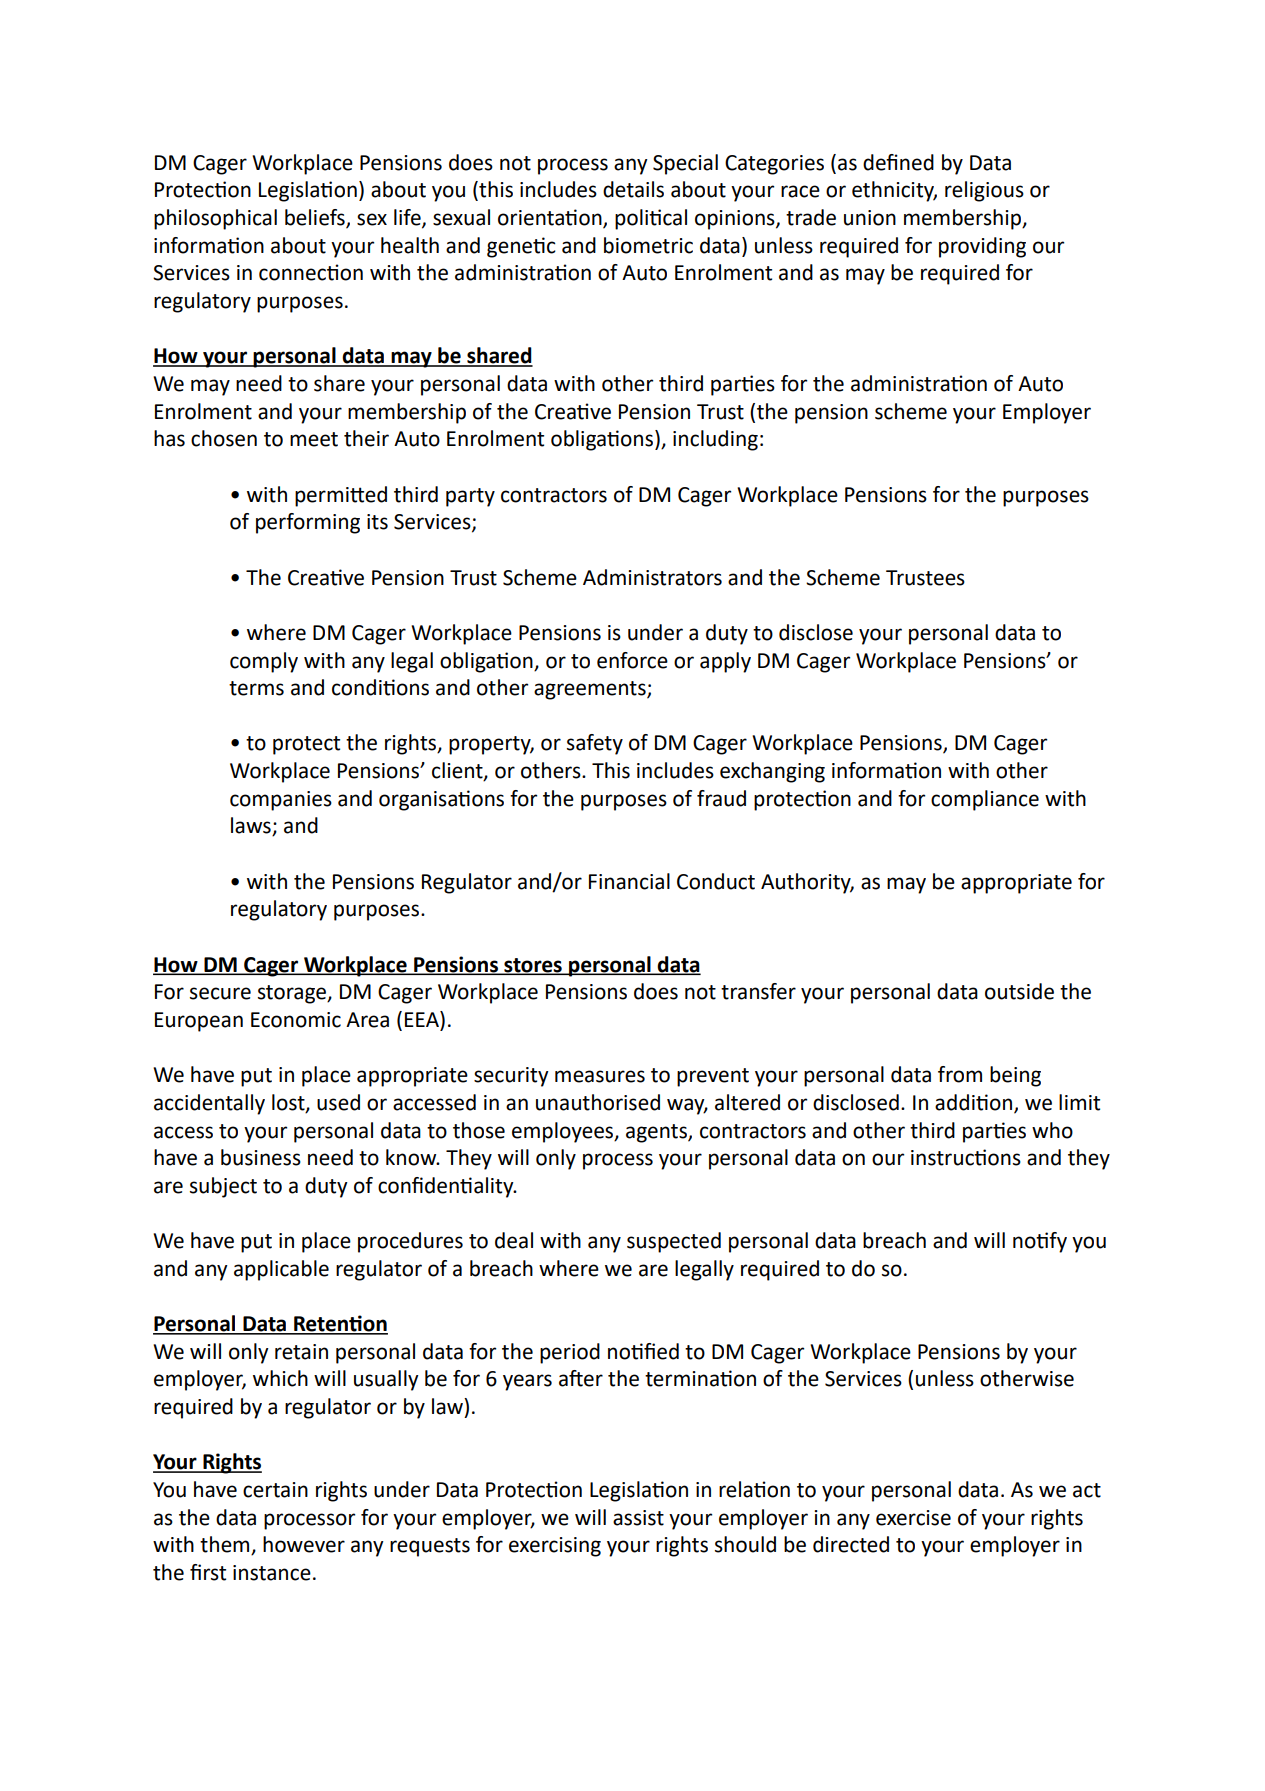 This screenshot has width=1265, height=1791. I want to click on religious, so click(984, 191).
